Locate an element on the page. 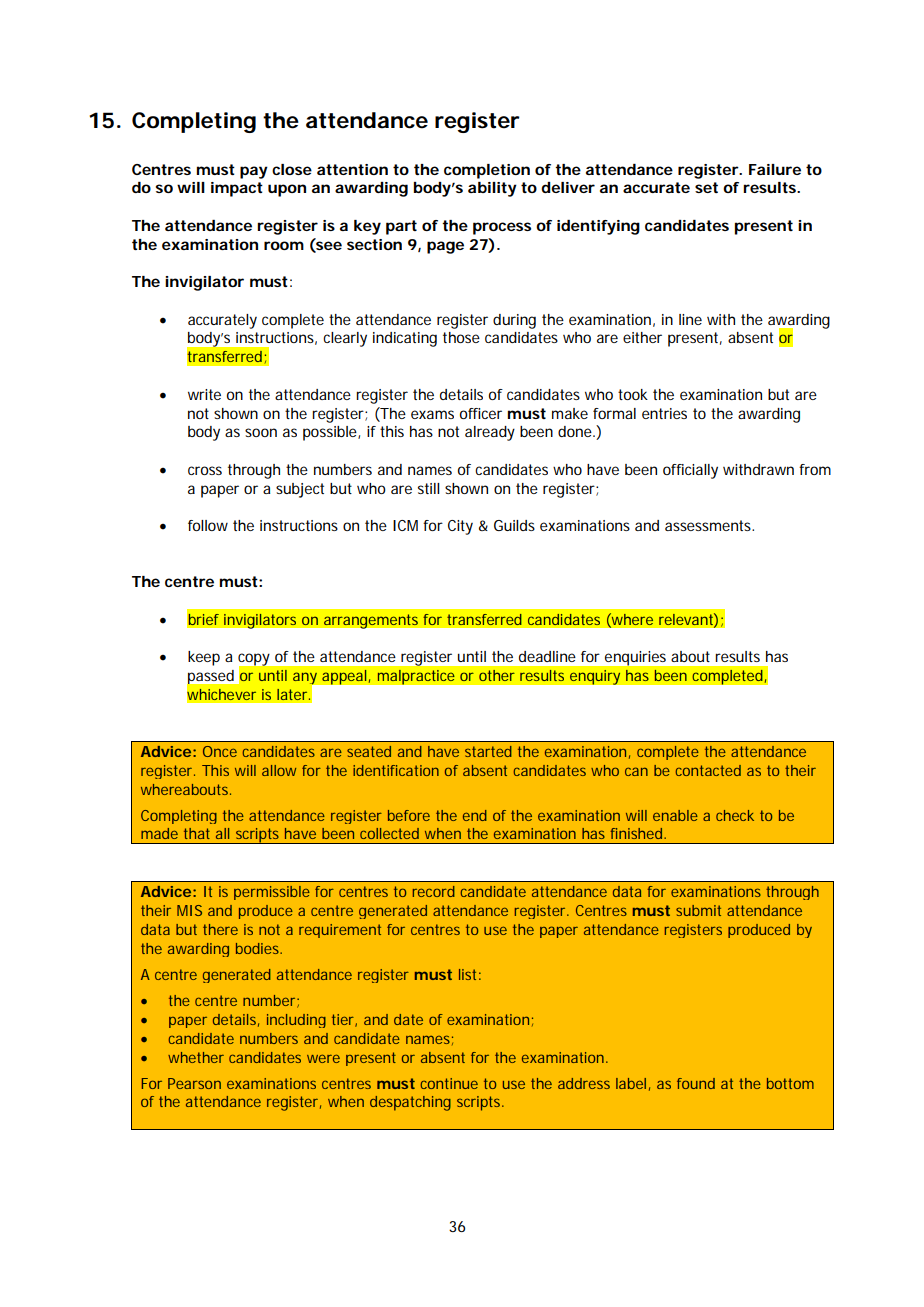 Image resolution: width=924 pixels, height=1307 pixels. started is located at coordinates (488, 751).
